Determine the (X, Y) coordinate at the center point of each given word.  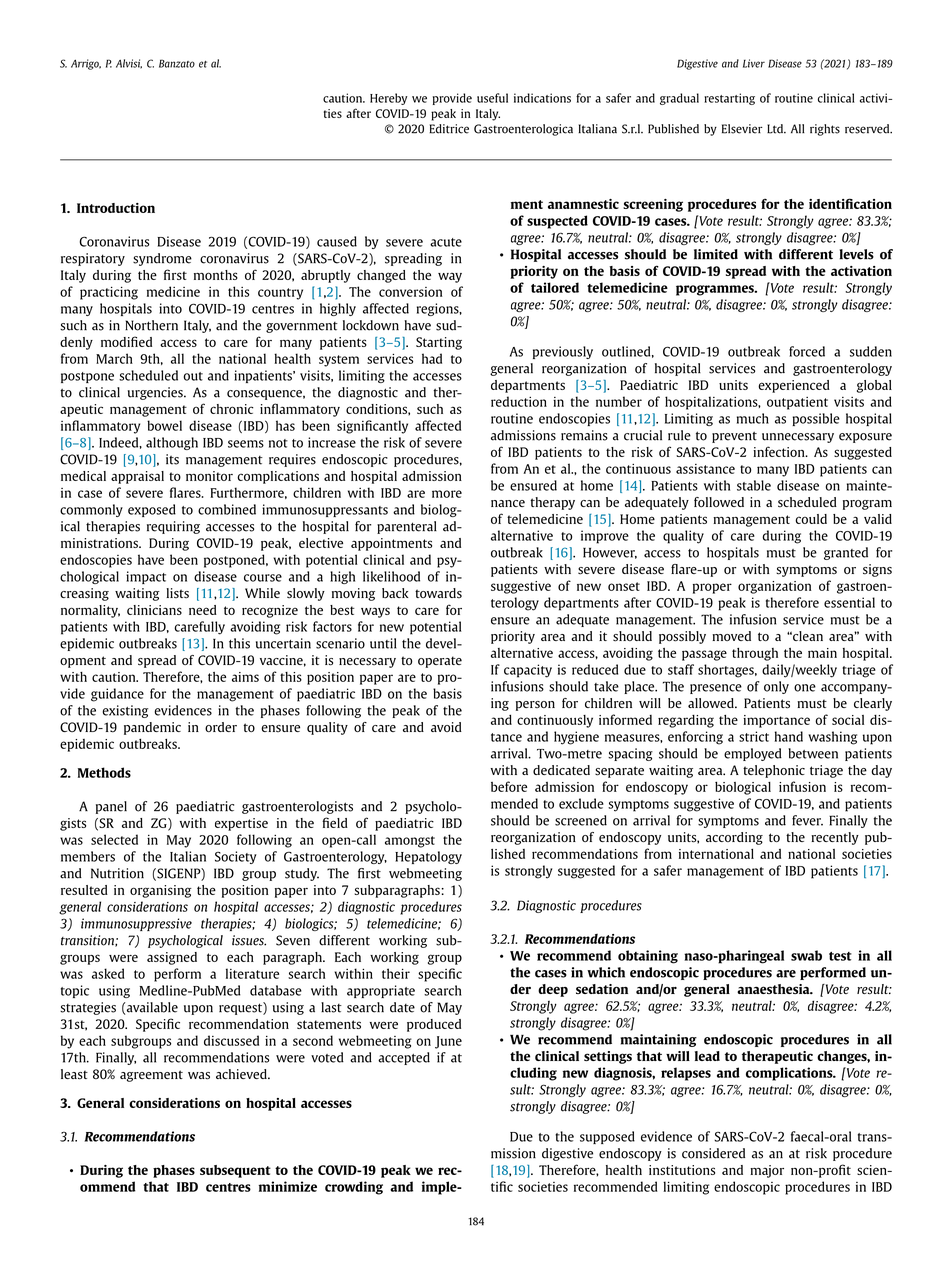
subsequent (235, 1171)
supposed (607, 1137)
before (509, 786)
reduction (519, 401)
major (767, 1171)
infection (780, 451)
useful (492, 98)
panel (111, 807)
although (172, 443)
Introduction (116, 208)
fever (807, 820)
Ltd (776, 129)
